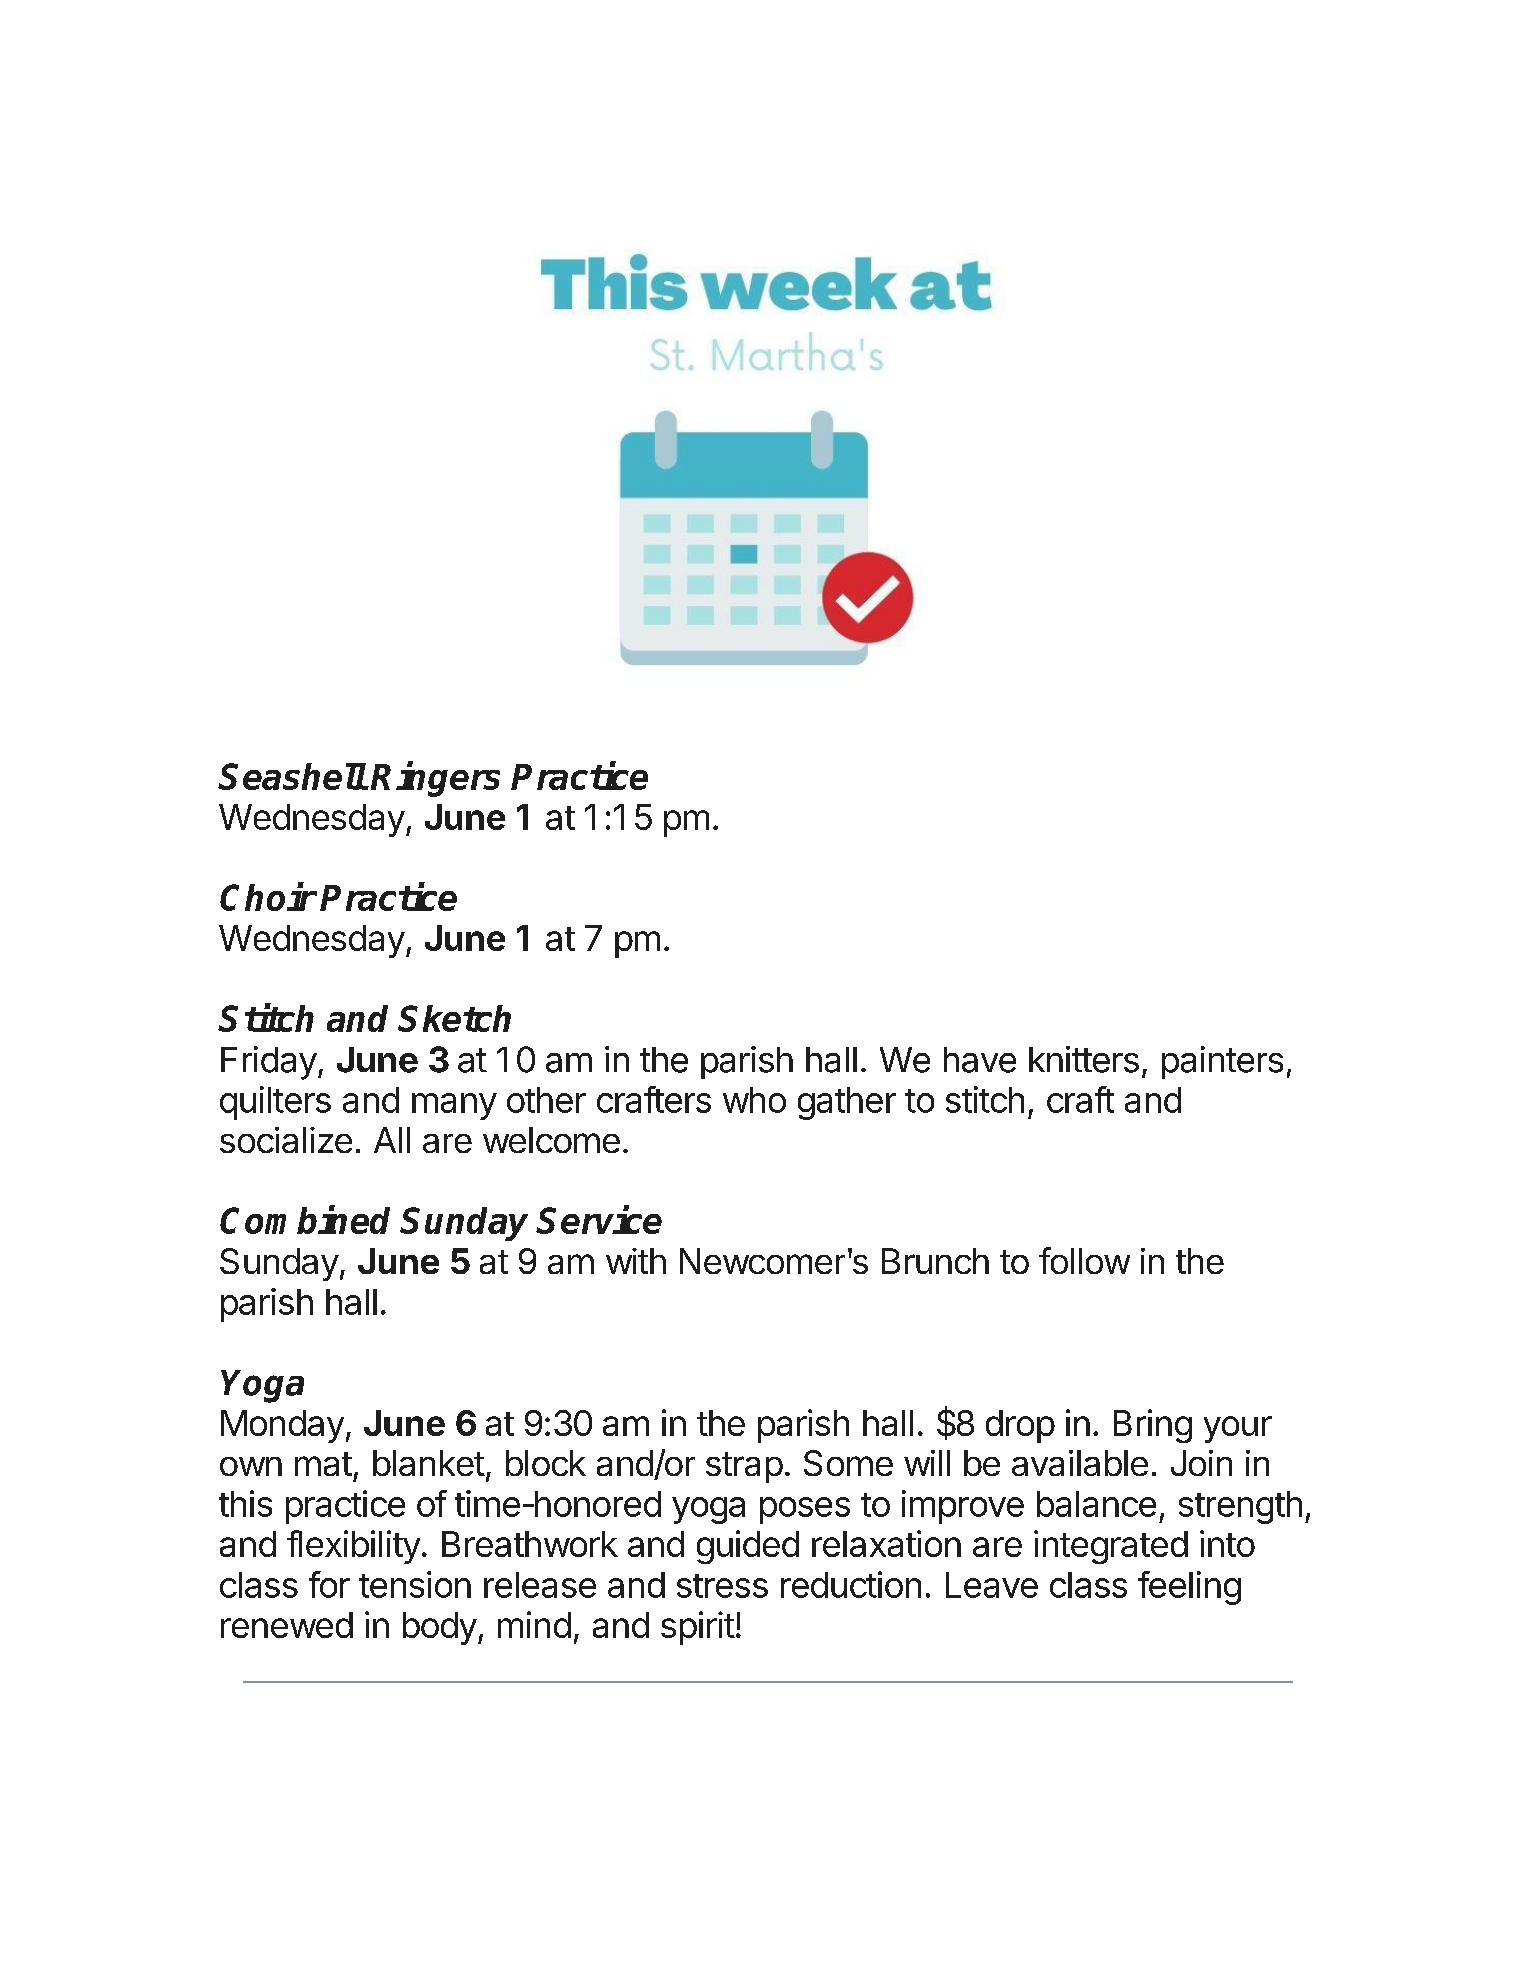 This screenshot has height=1987, width=1535. What do you see at coordinates (1189, 1588) in the screenshot?
I see `feeling` at bounding box center [1189, 1588].
